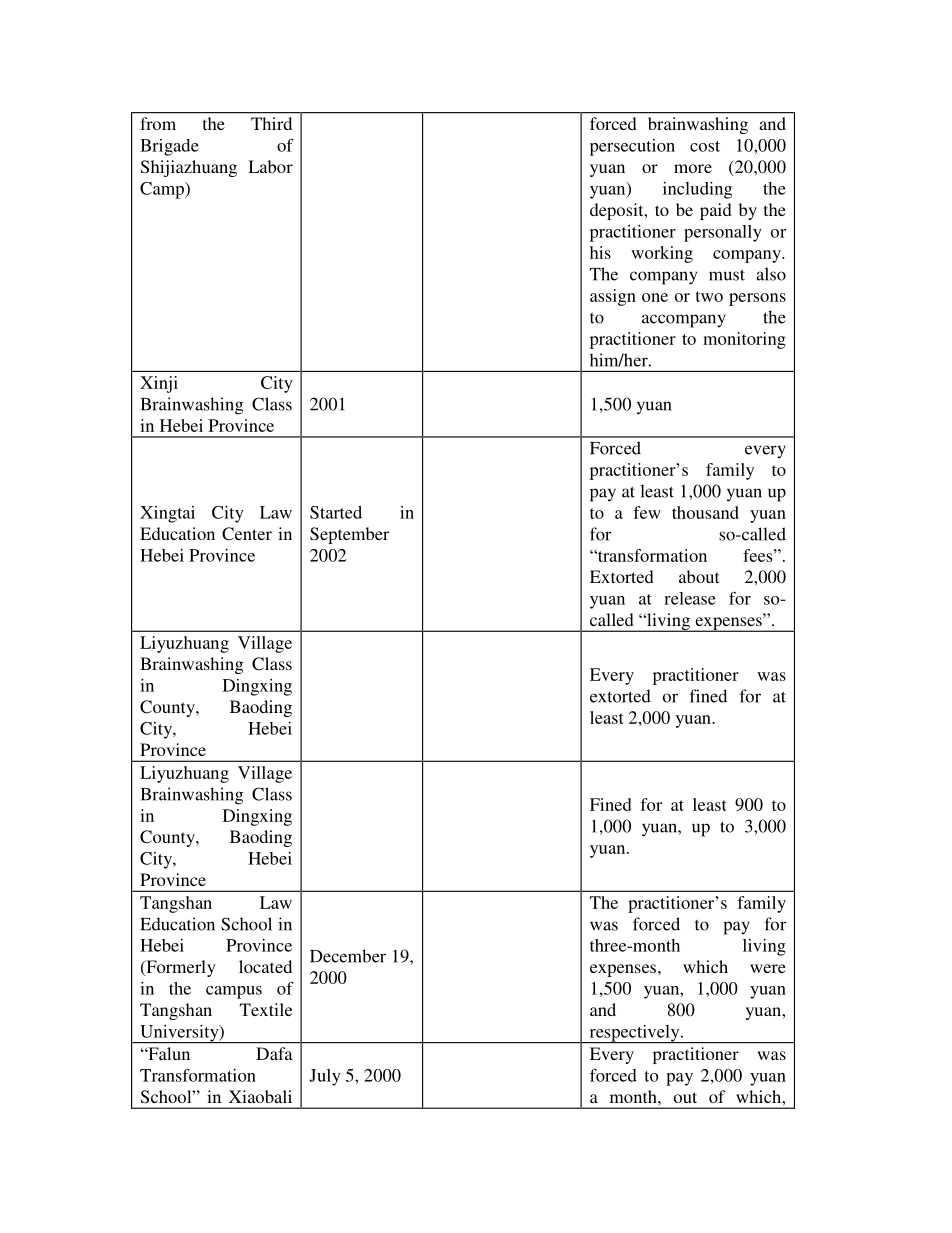 The height and width of the screenshot is (1233, 952). Describe the element at coordinates (274, 1053) in the screenshot. I see `Dafa` at that location.
